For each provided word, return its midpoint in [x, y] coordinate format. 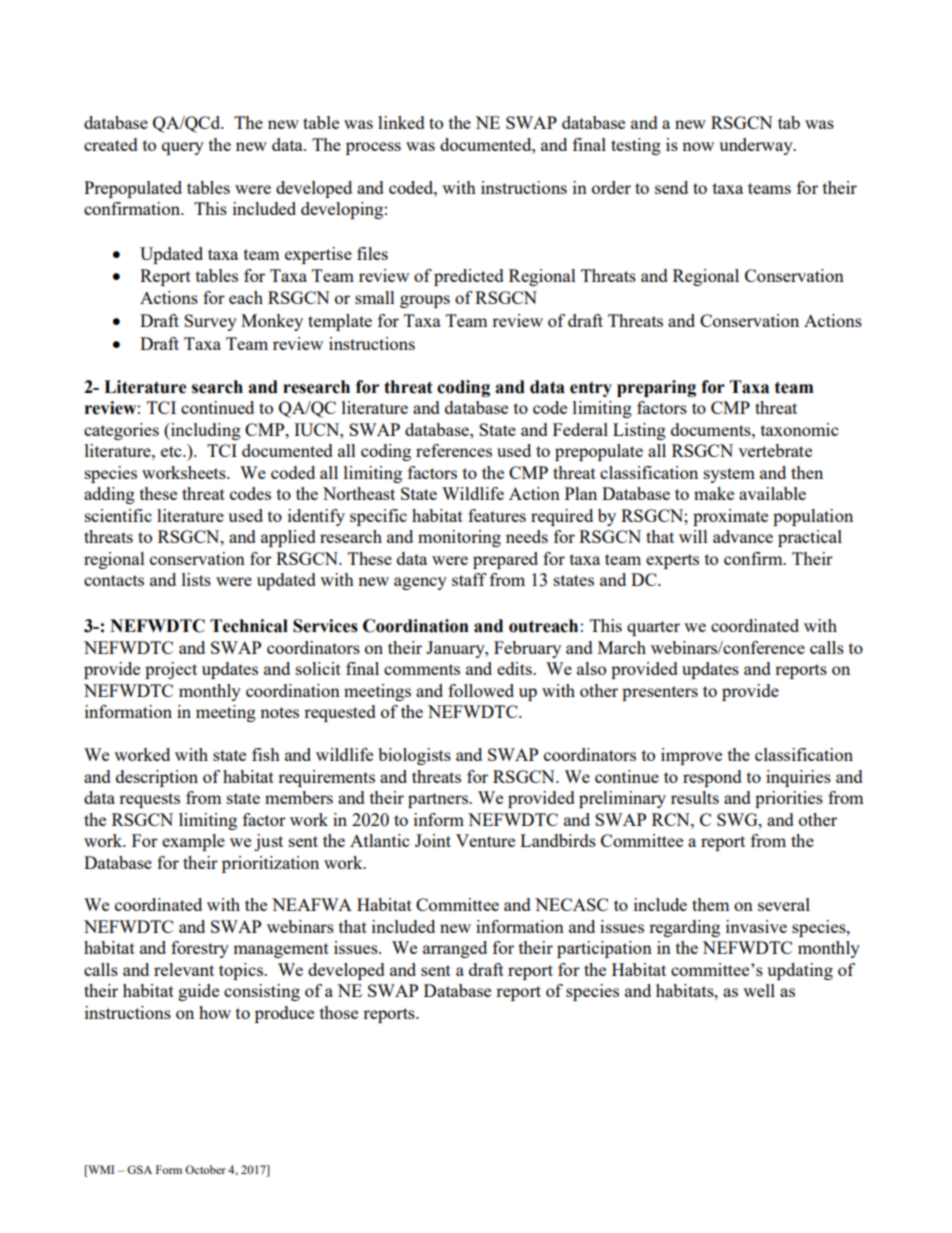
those [339, 1012]
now [698, 146]
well [759, 990]
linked [401, 122]
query [183, 148]
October [205, 1169]
